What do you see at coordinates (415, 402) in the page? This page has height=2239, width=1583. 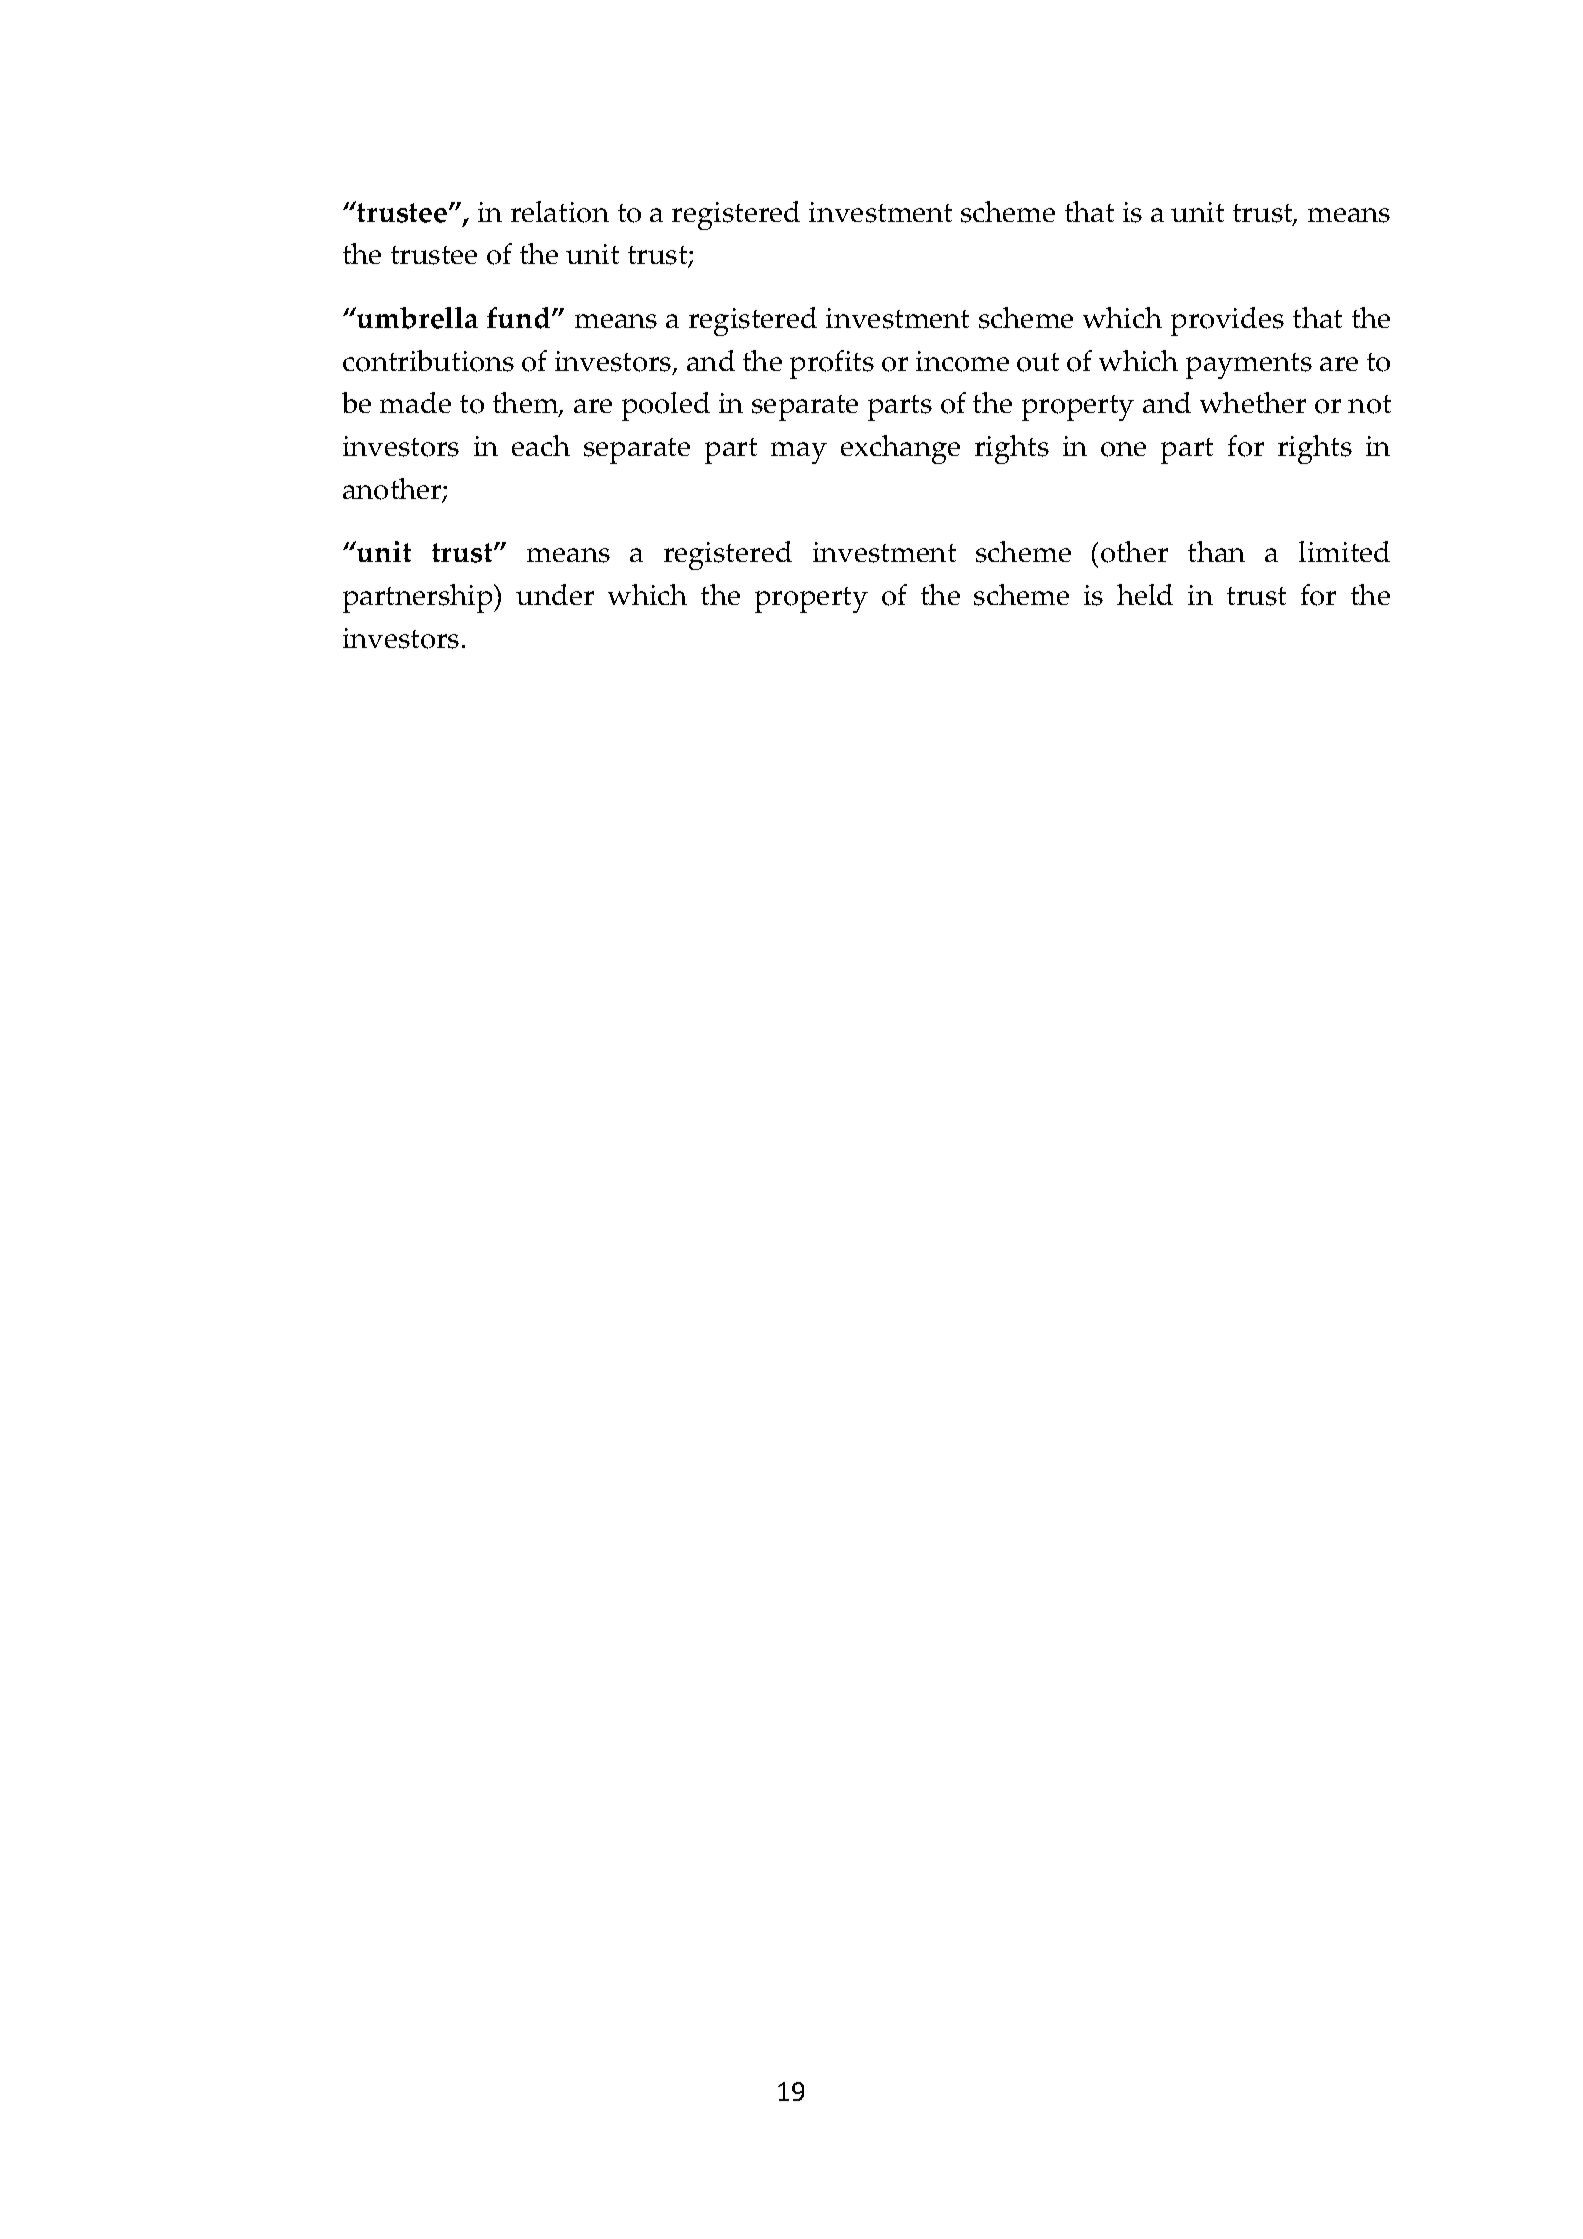 I see `made` at bounding box center [415, 402].
